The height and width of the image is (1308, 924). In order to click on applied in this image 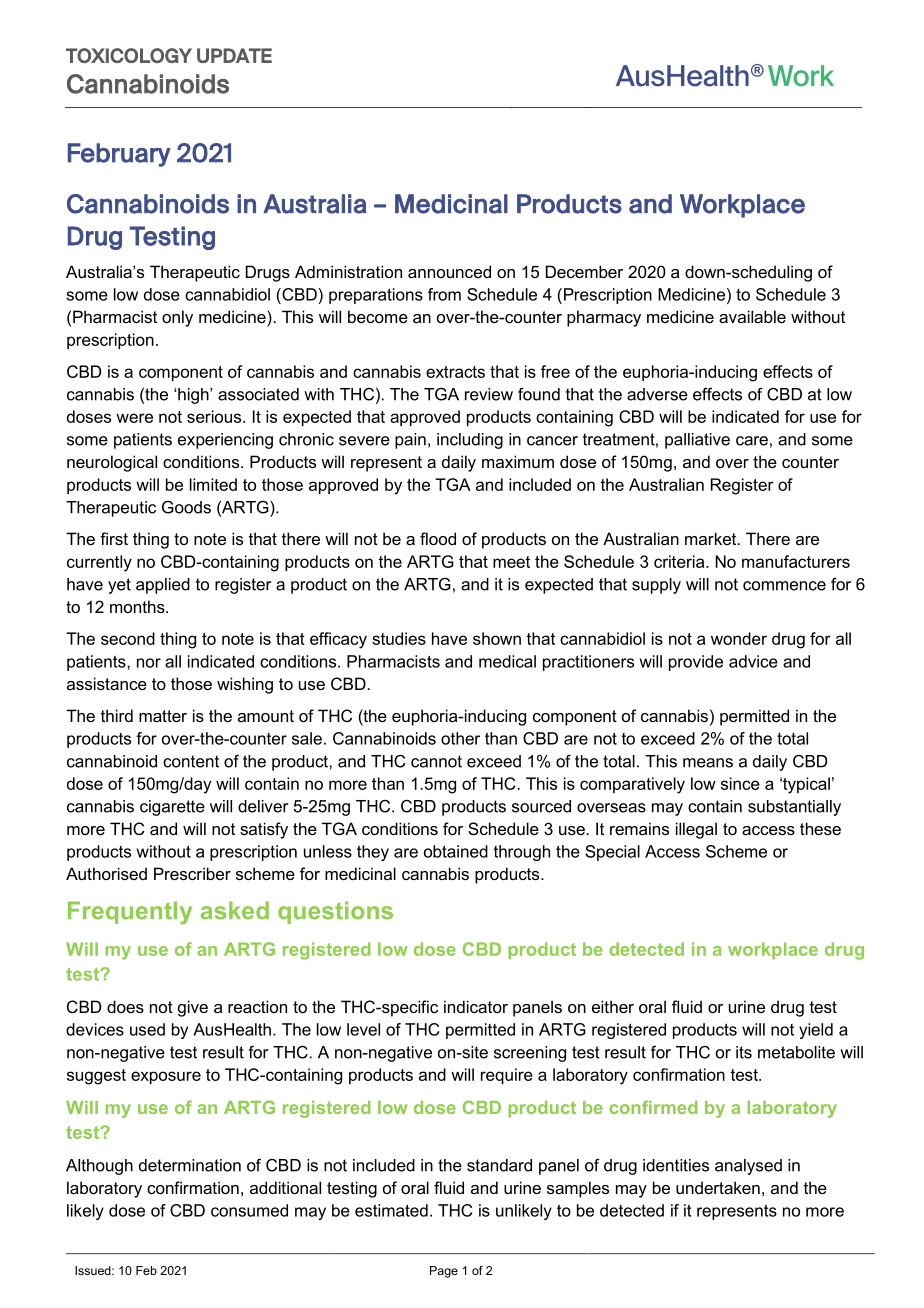, I will do `click(163, 586)`.
